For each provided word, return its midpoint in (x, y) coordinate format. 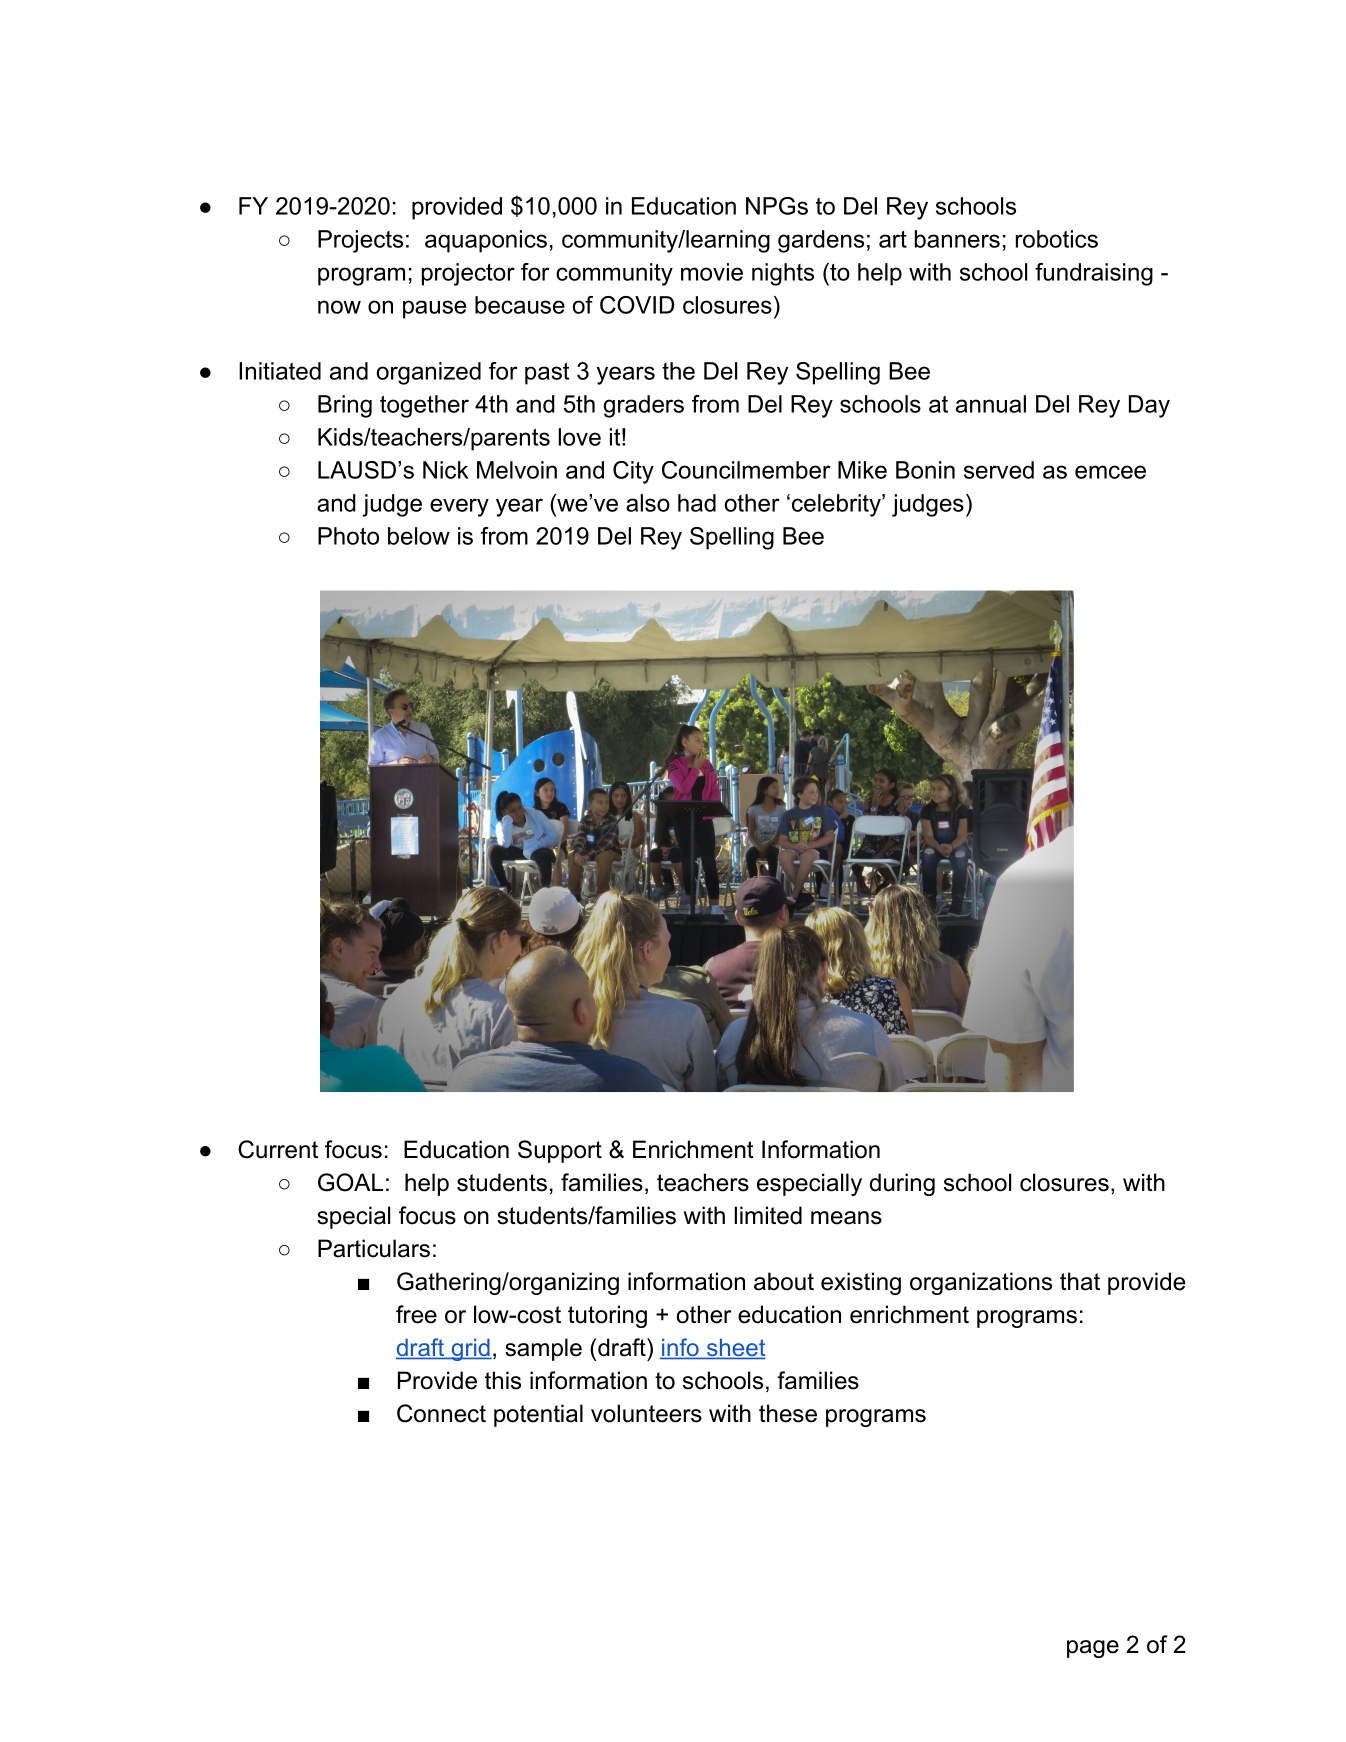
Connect (441, 1413)
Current (278, 1149)
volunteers (646, 1413)
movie (712, 272)
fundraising (1094, 274)
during (902, 1184)
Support (560, 1151)
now (339, 307)
